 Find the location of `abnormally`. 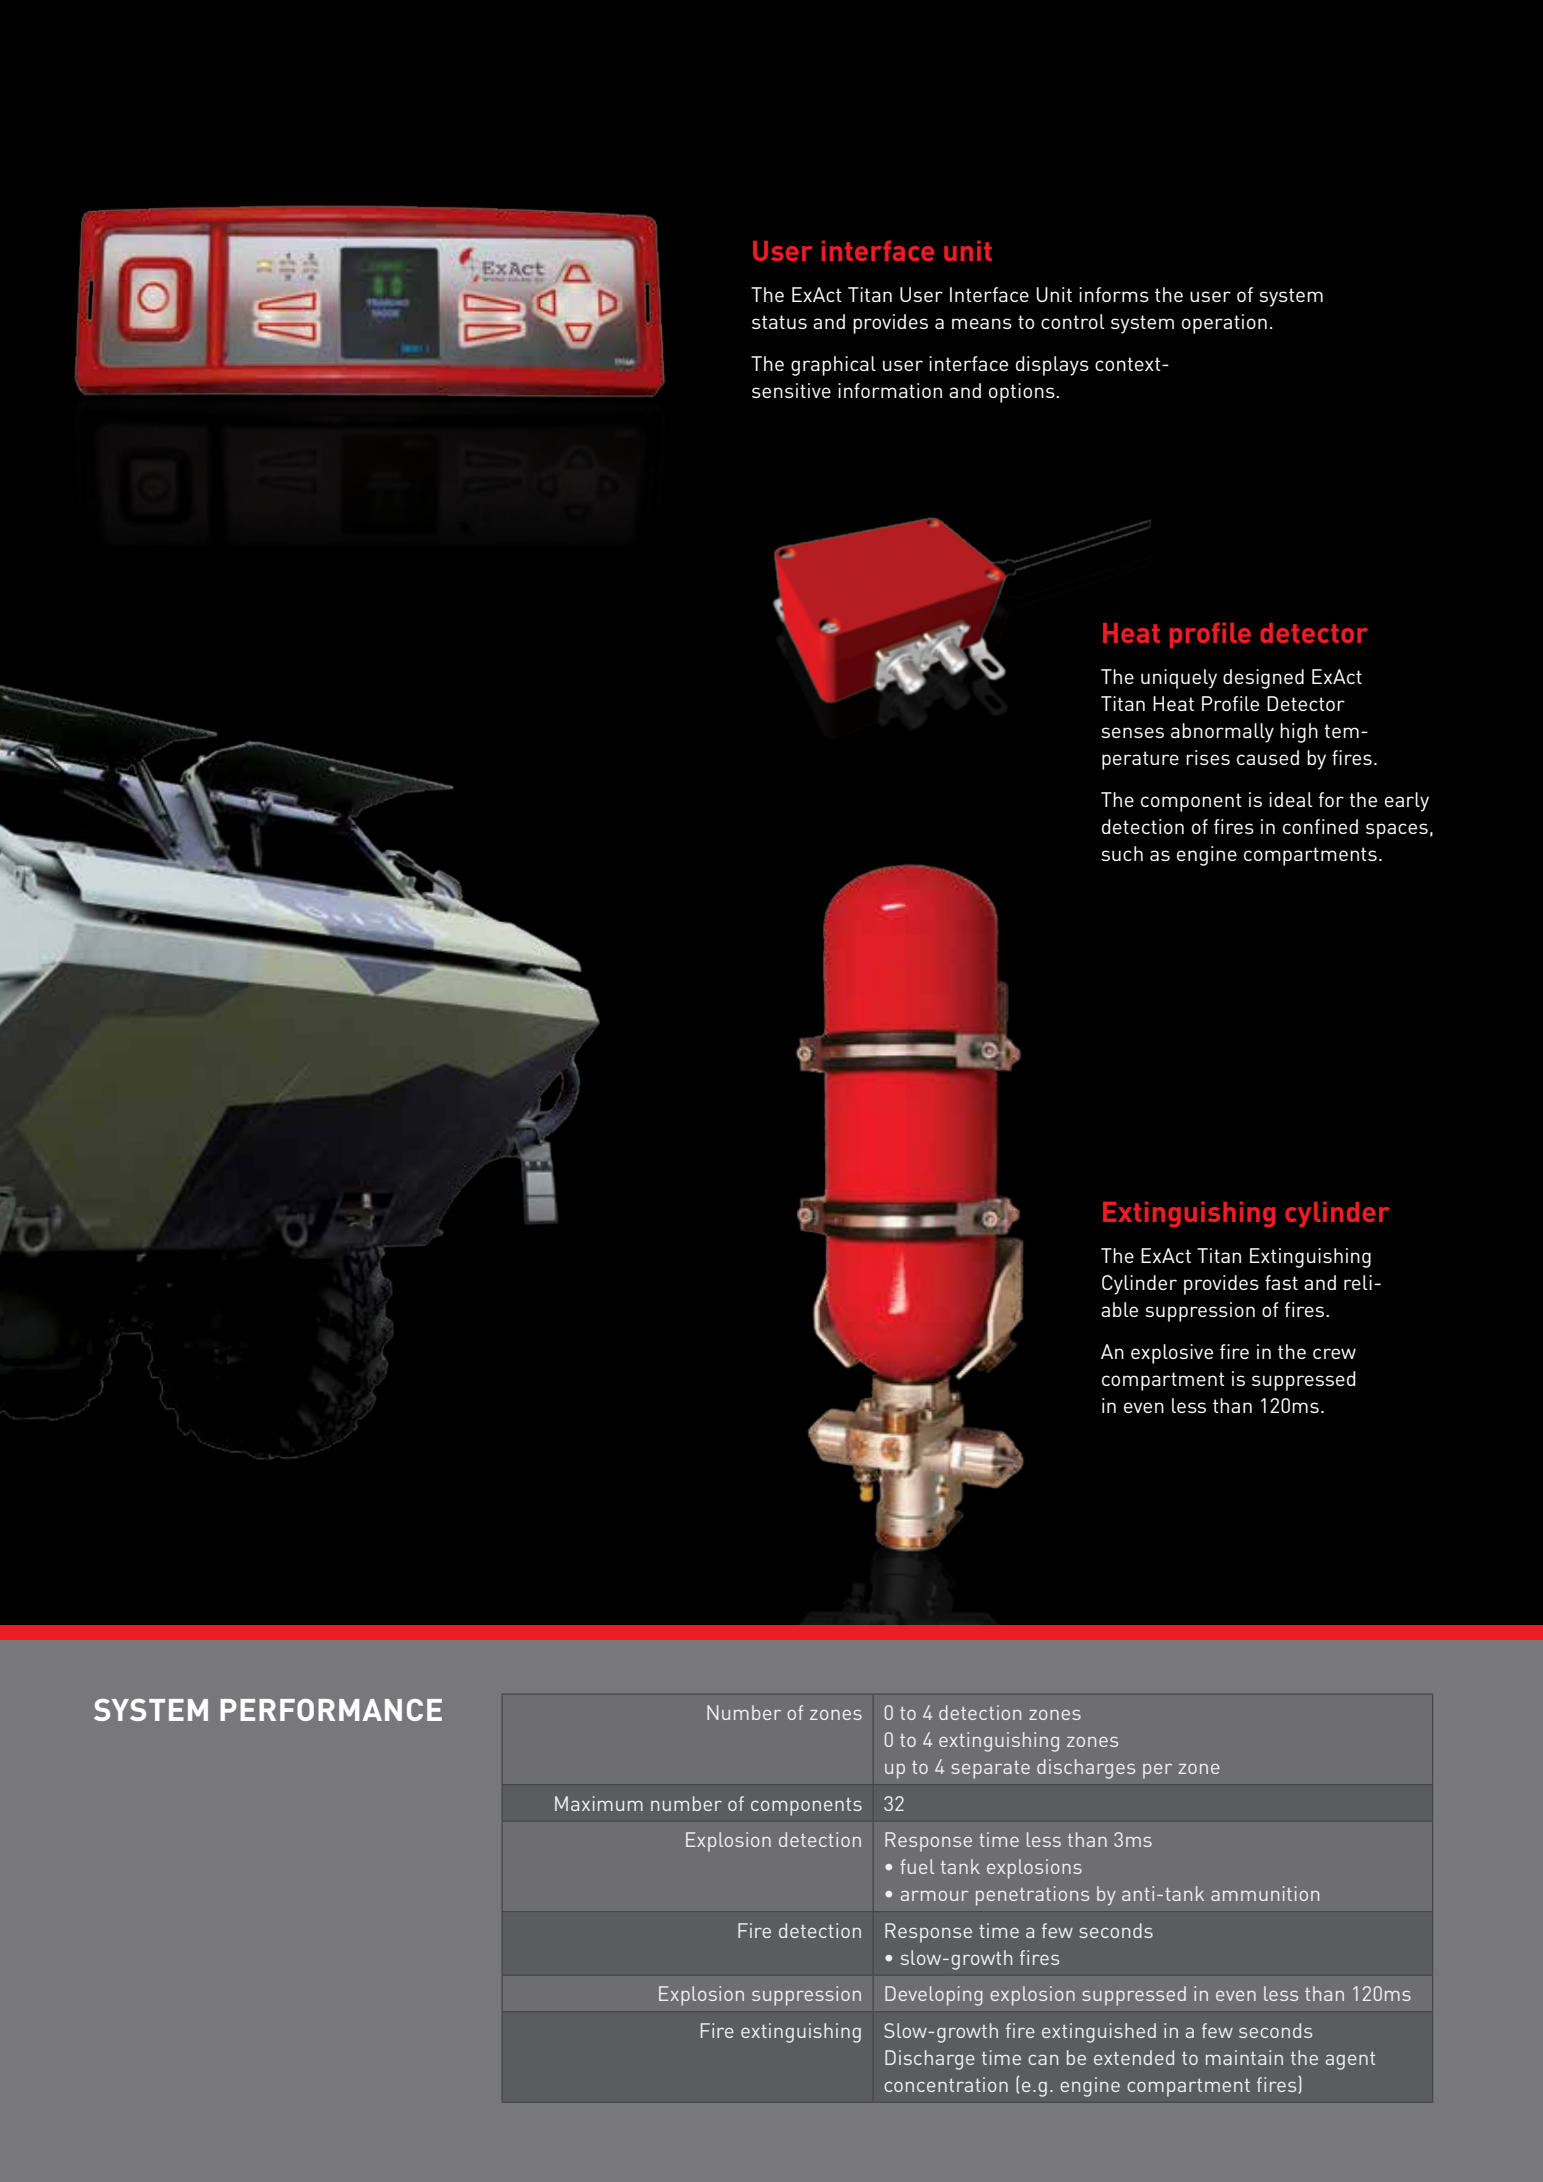

abnormally is located at coordinates (1222, 733).
